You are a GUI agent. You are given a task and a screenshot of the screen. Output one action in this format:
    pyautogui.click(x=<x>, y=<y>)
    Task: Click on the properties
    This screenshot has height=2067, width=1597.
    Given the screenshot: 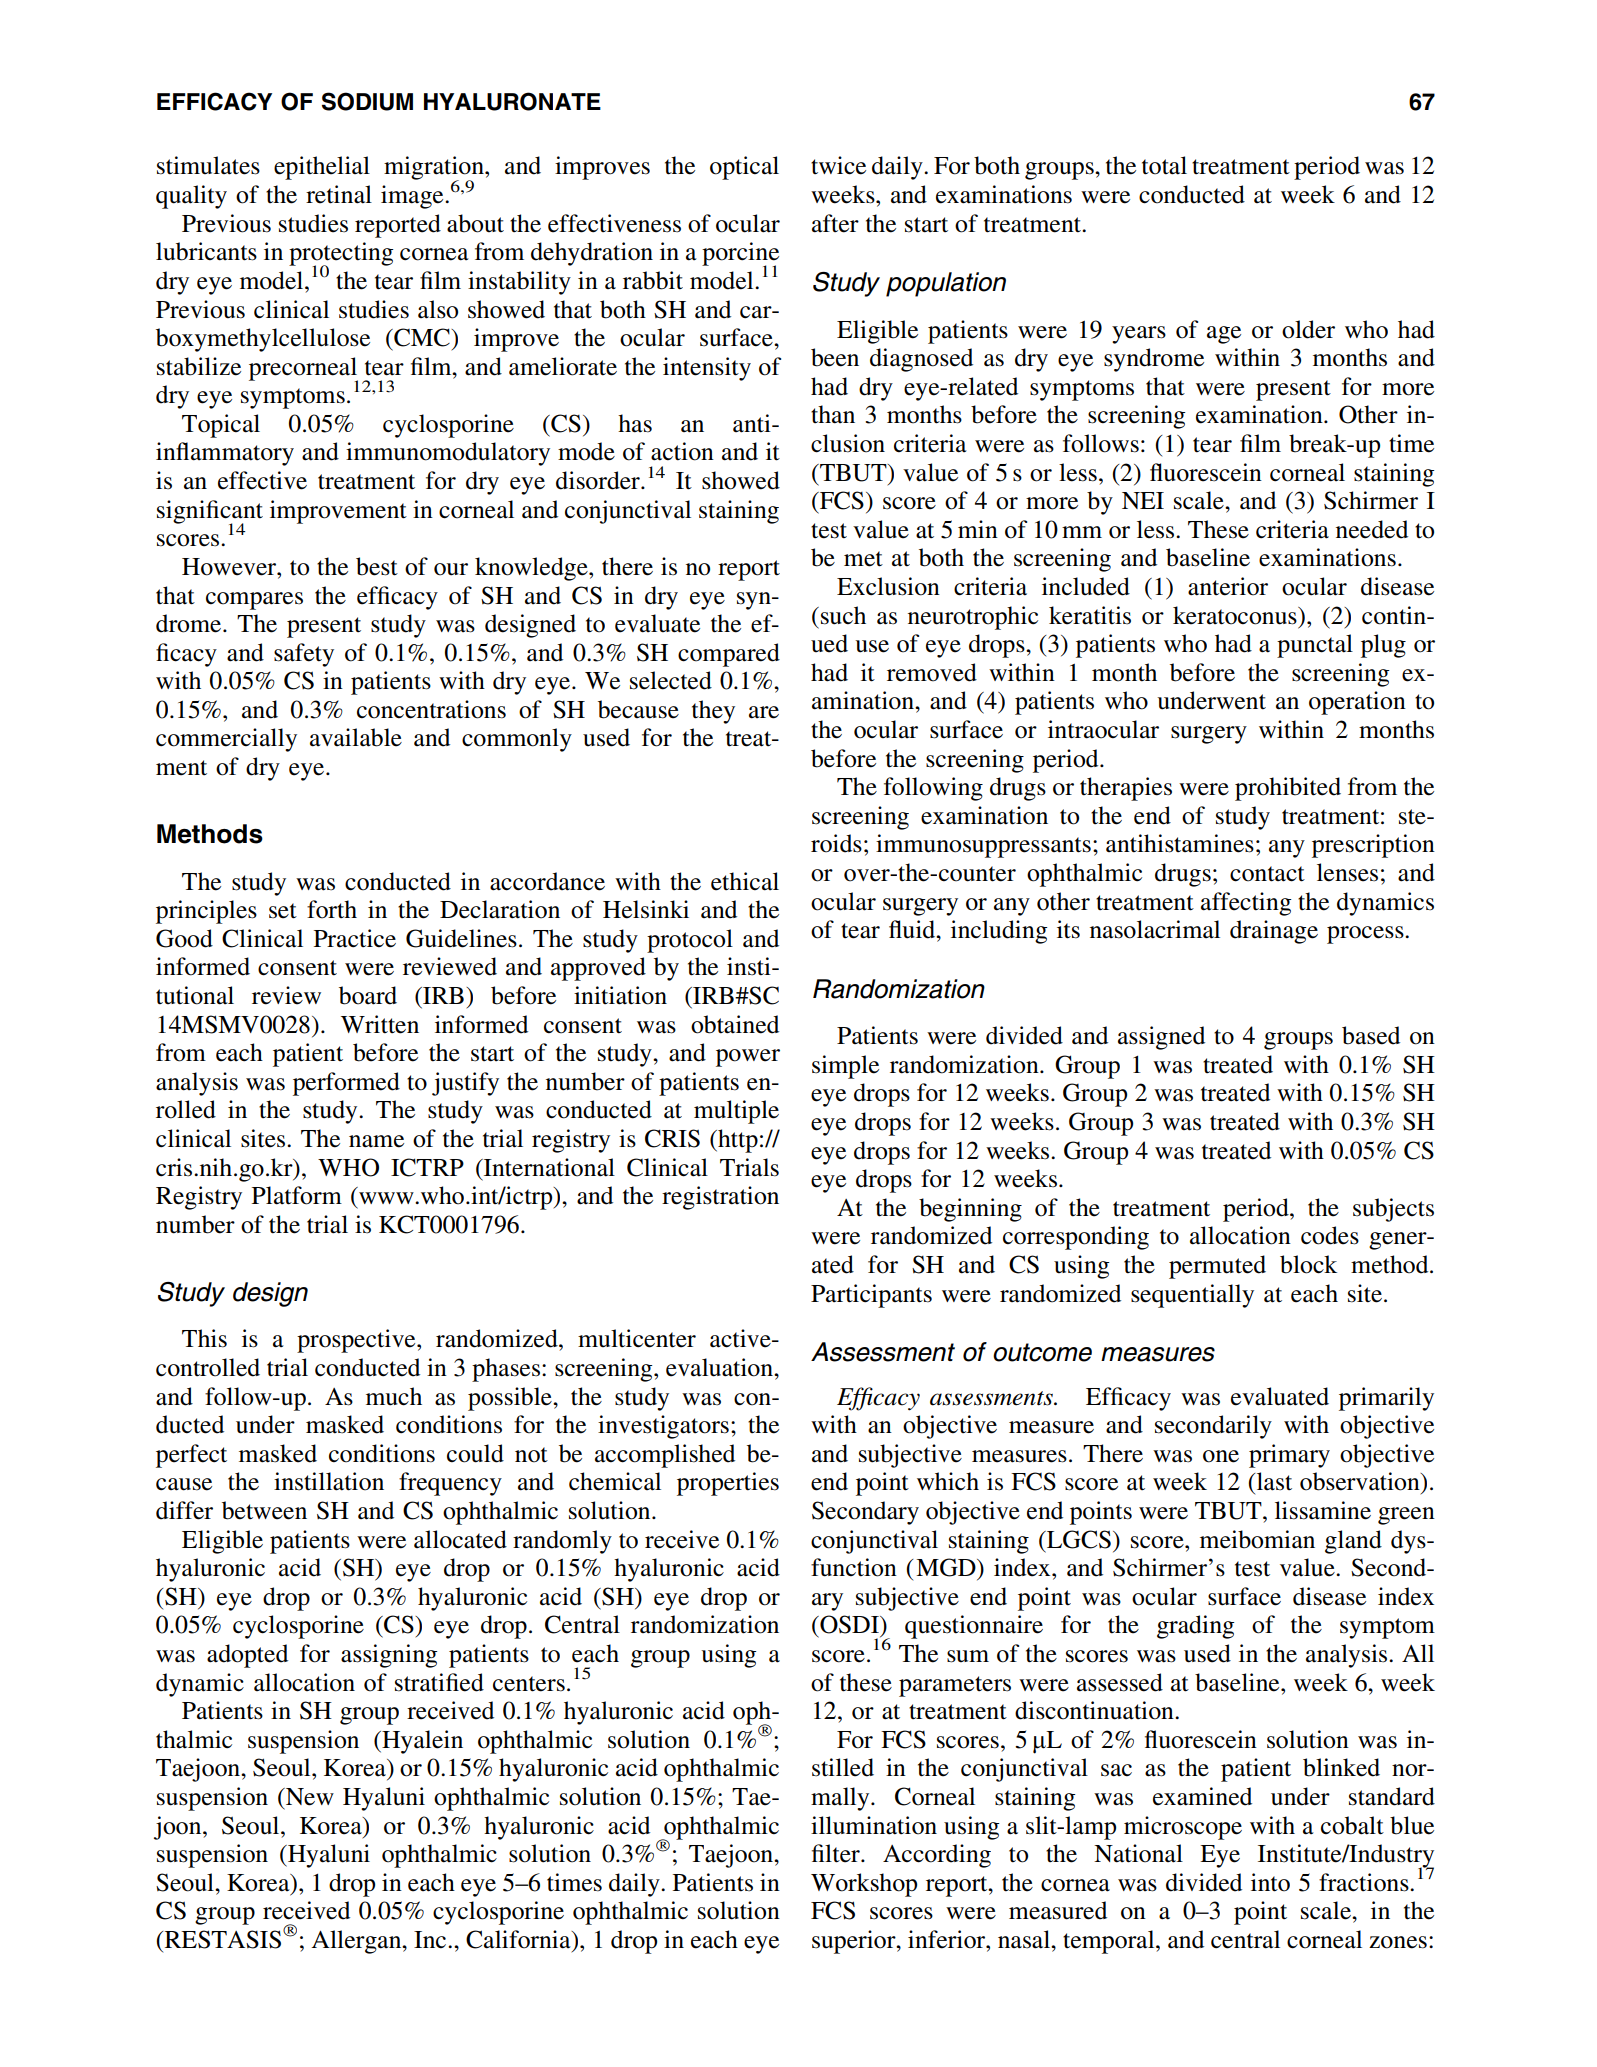 What is the action you would take?
    pyautogui.click(x=728, y=1484)
